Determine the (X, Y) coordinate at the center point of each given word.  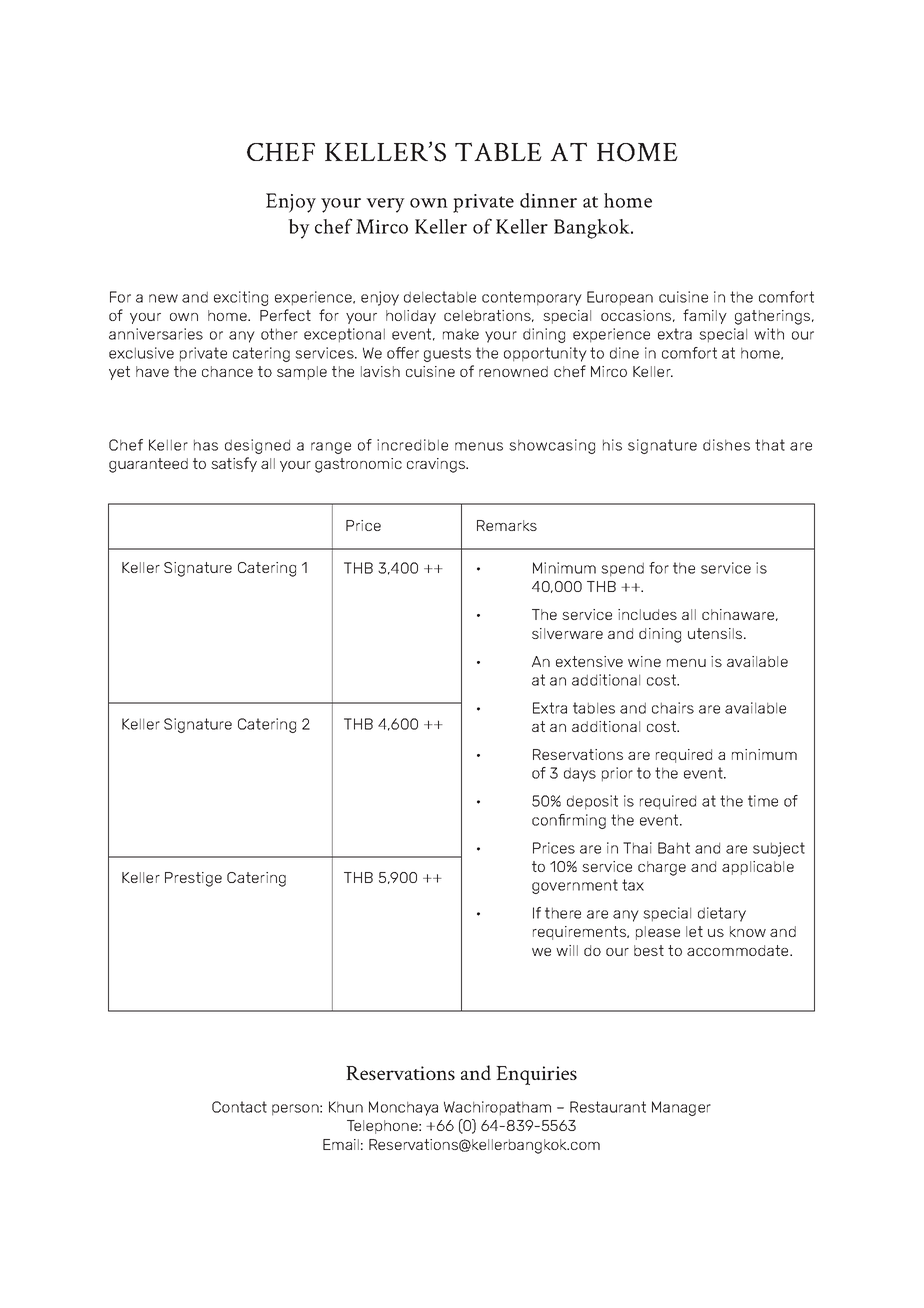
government (575, 886)
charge (662, 868)
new (163, 298)
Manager (681, 1108)
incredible (412, 445)
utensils (716, 633)
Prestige (193, 879)
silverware (567, 633)
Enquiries (536, 1075)
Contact (239, 1107)
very (385, 205)
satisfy (234, 464)
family (705, 316)
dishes (726, 445)
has (206, 445)
